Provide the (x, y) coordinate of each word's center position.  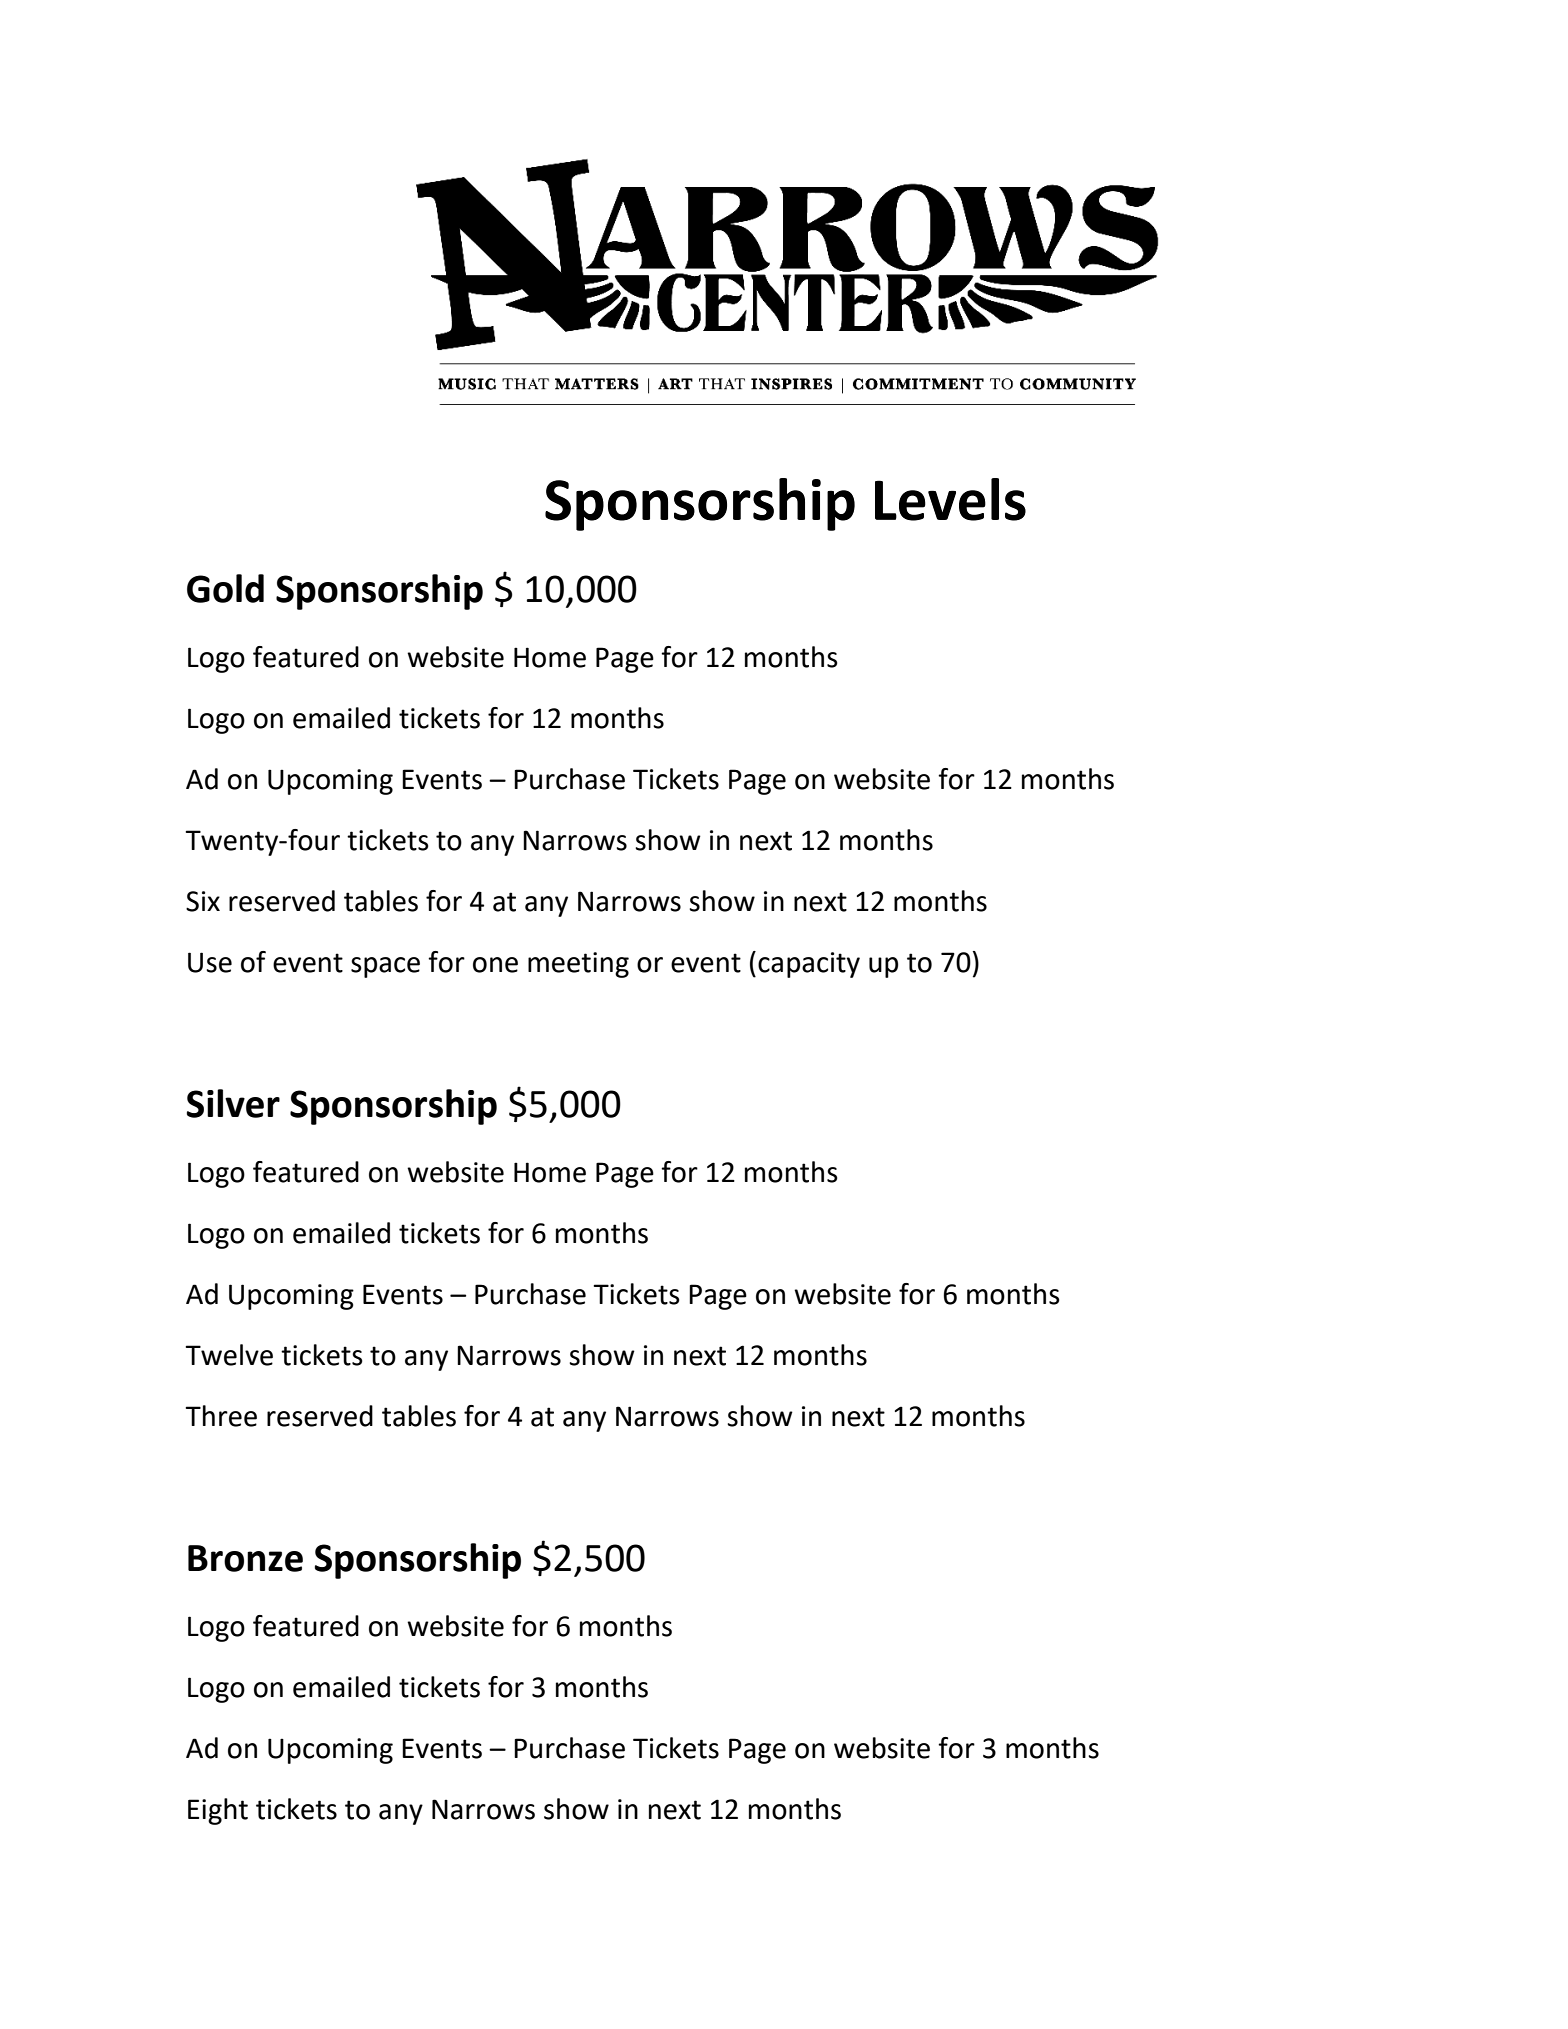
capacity (809, 965)
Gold (225, 588)
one (495, 965)
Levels (950, 499)
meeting (578, 965)
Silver (233, 1103)
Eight (218, 1811)
